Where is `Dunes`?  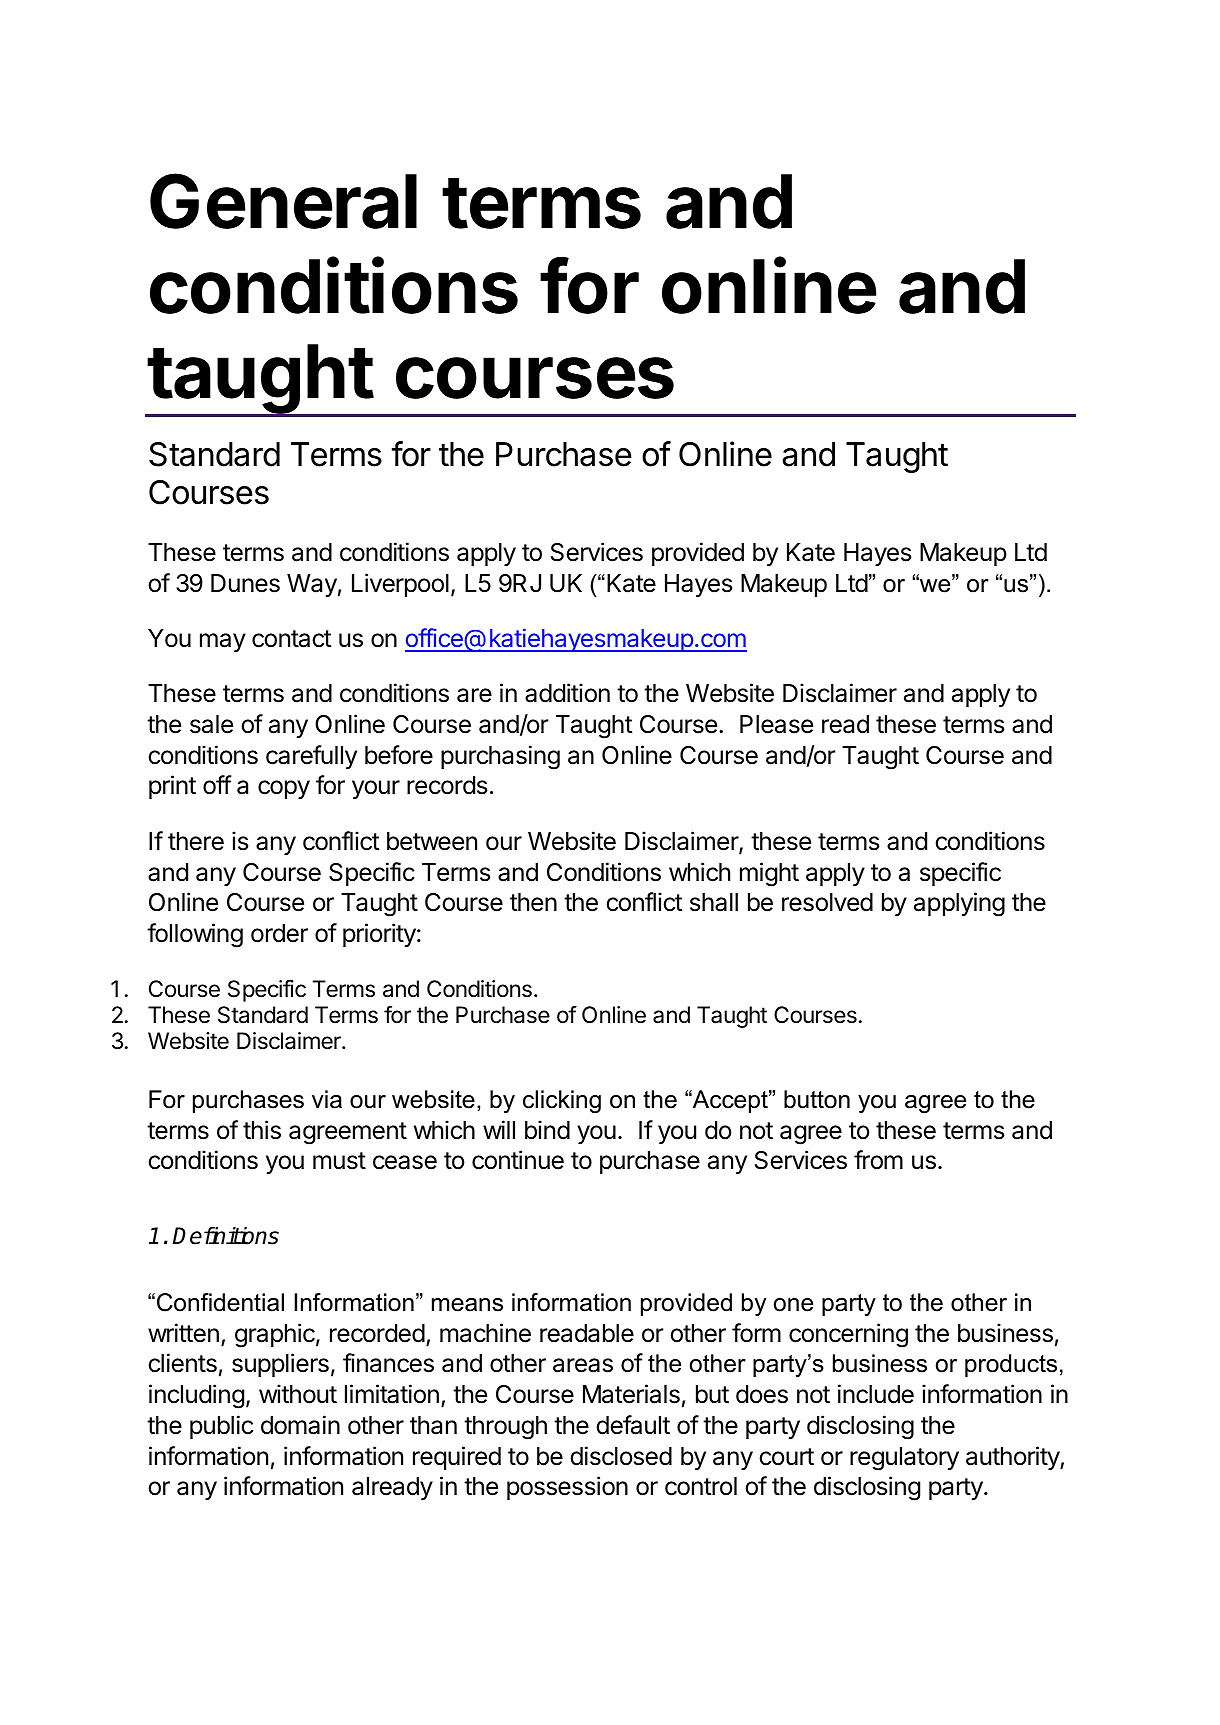
Dunes is located at coordinates (245, 583).
